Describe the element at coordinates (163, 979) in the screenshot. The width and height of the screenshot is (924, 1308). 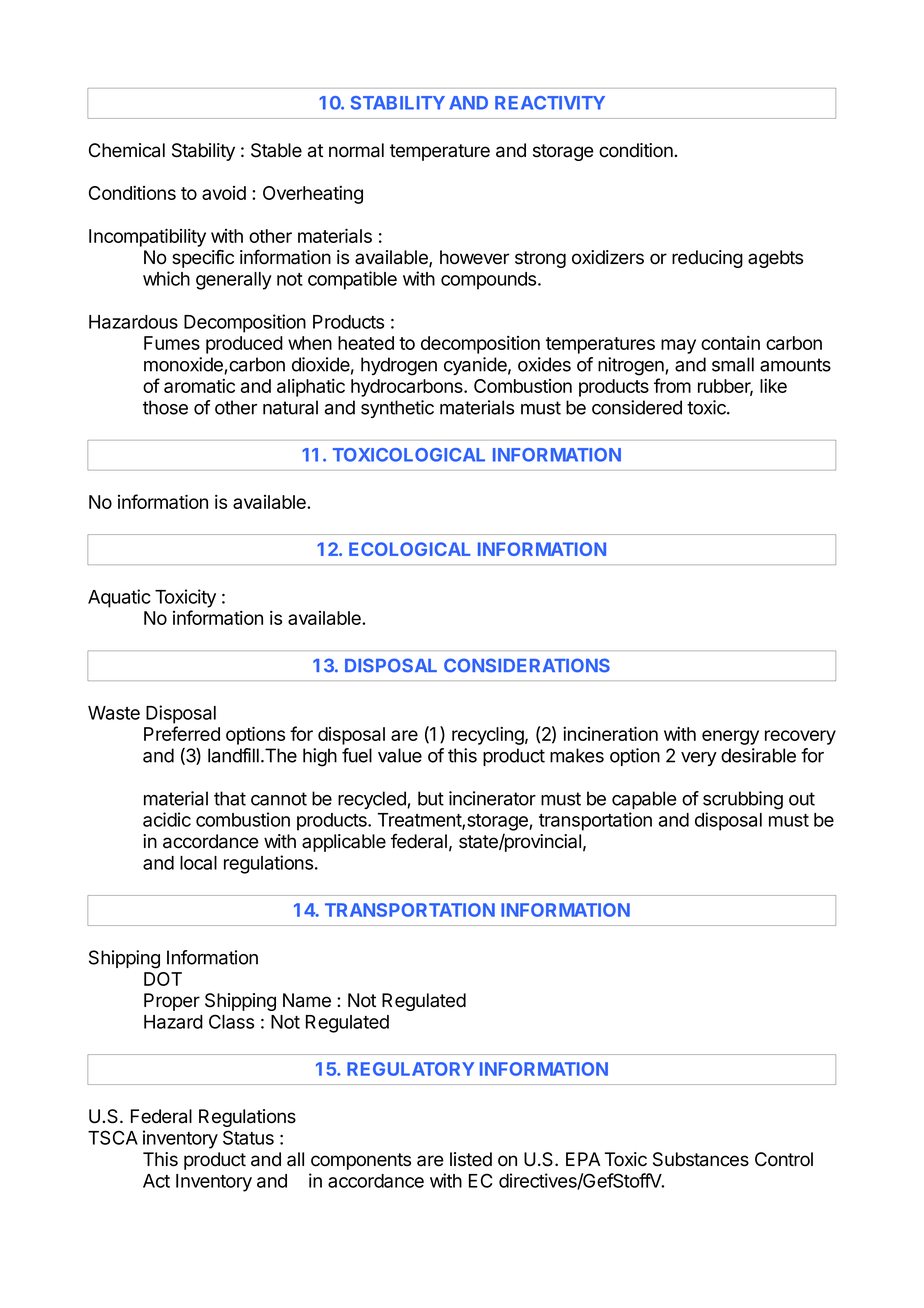
I see `DOT` at that location.
